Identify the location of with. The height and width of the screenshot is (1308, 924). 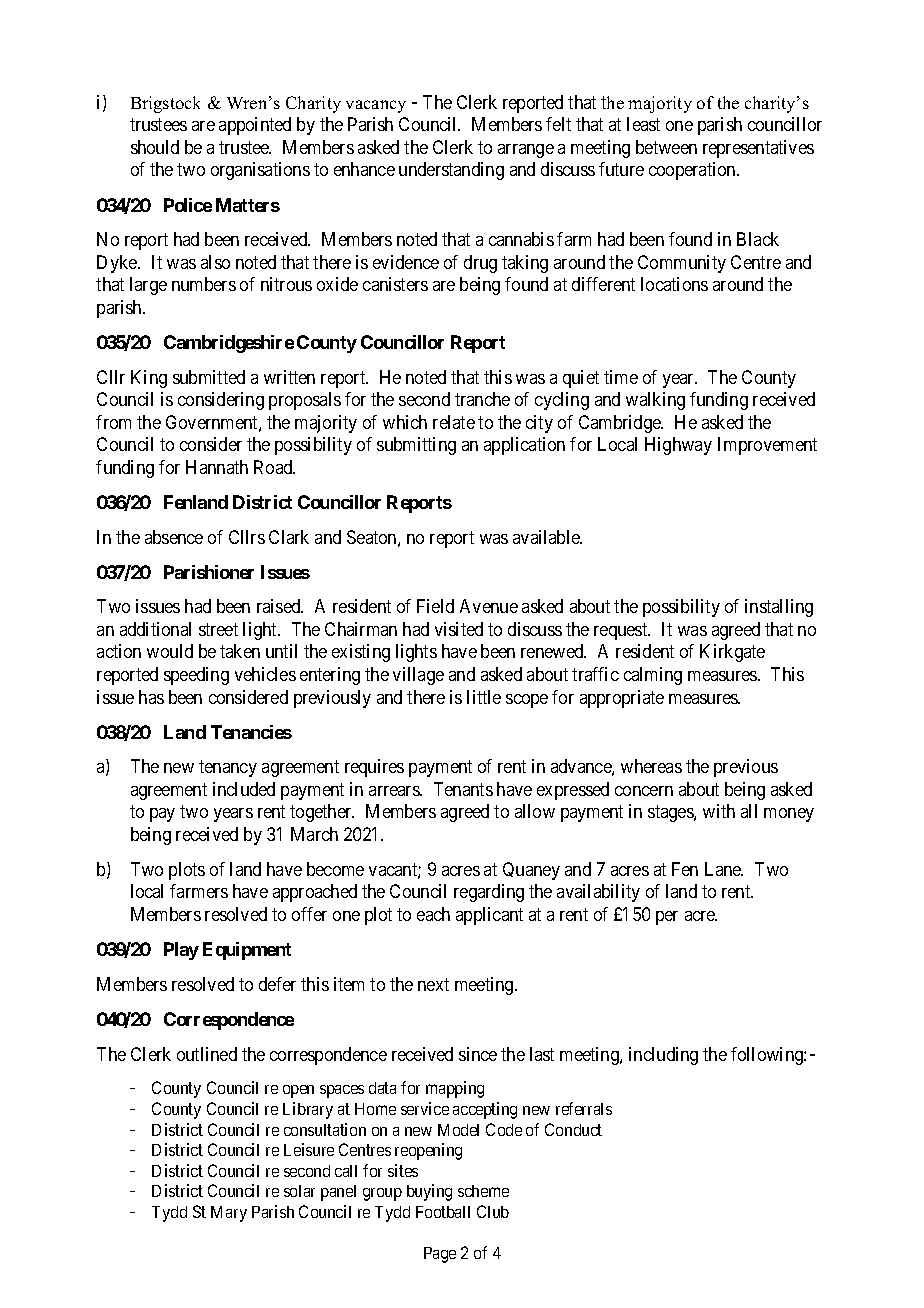
(719, 811).
